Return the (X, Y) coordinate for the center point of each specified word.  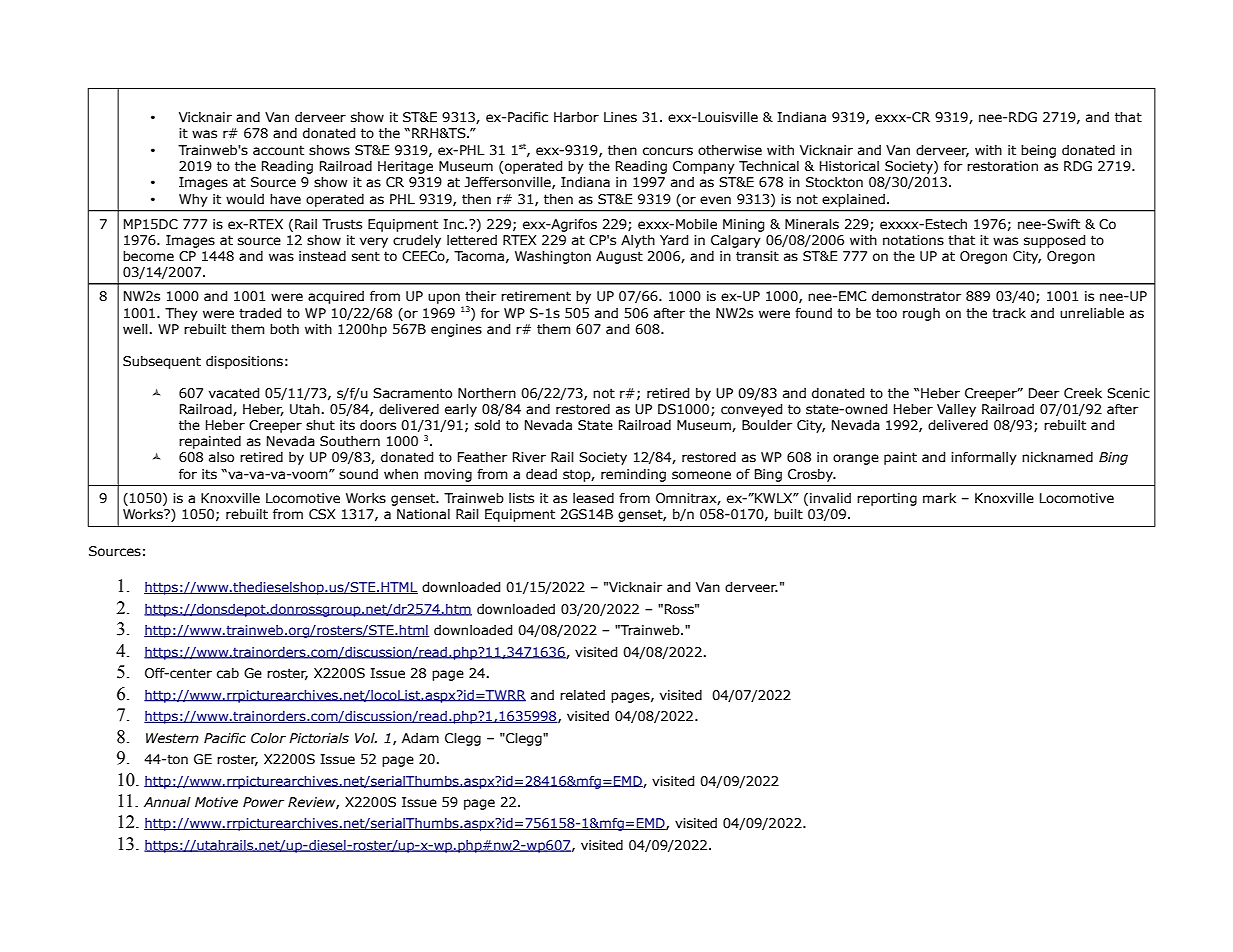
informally (984, 458)
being (1038, 151)
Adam (420, 738)
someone (701, 475)
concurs (668, 151)
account (278, 150)
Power (263, 802)
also (221, 457)
